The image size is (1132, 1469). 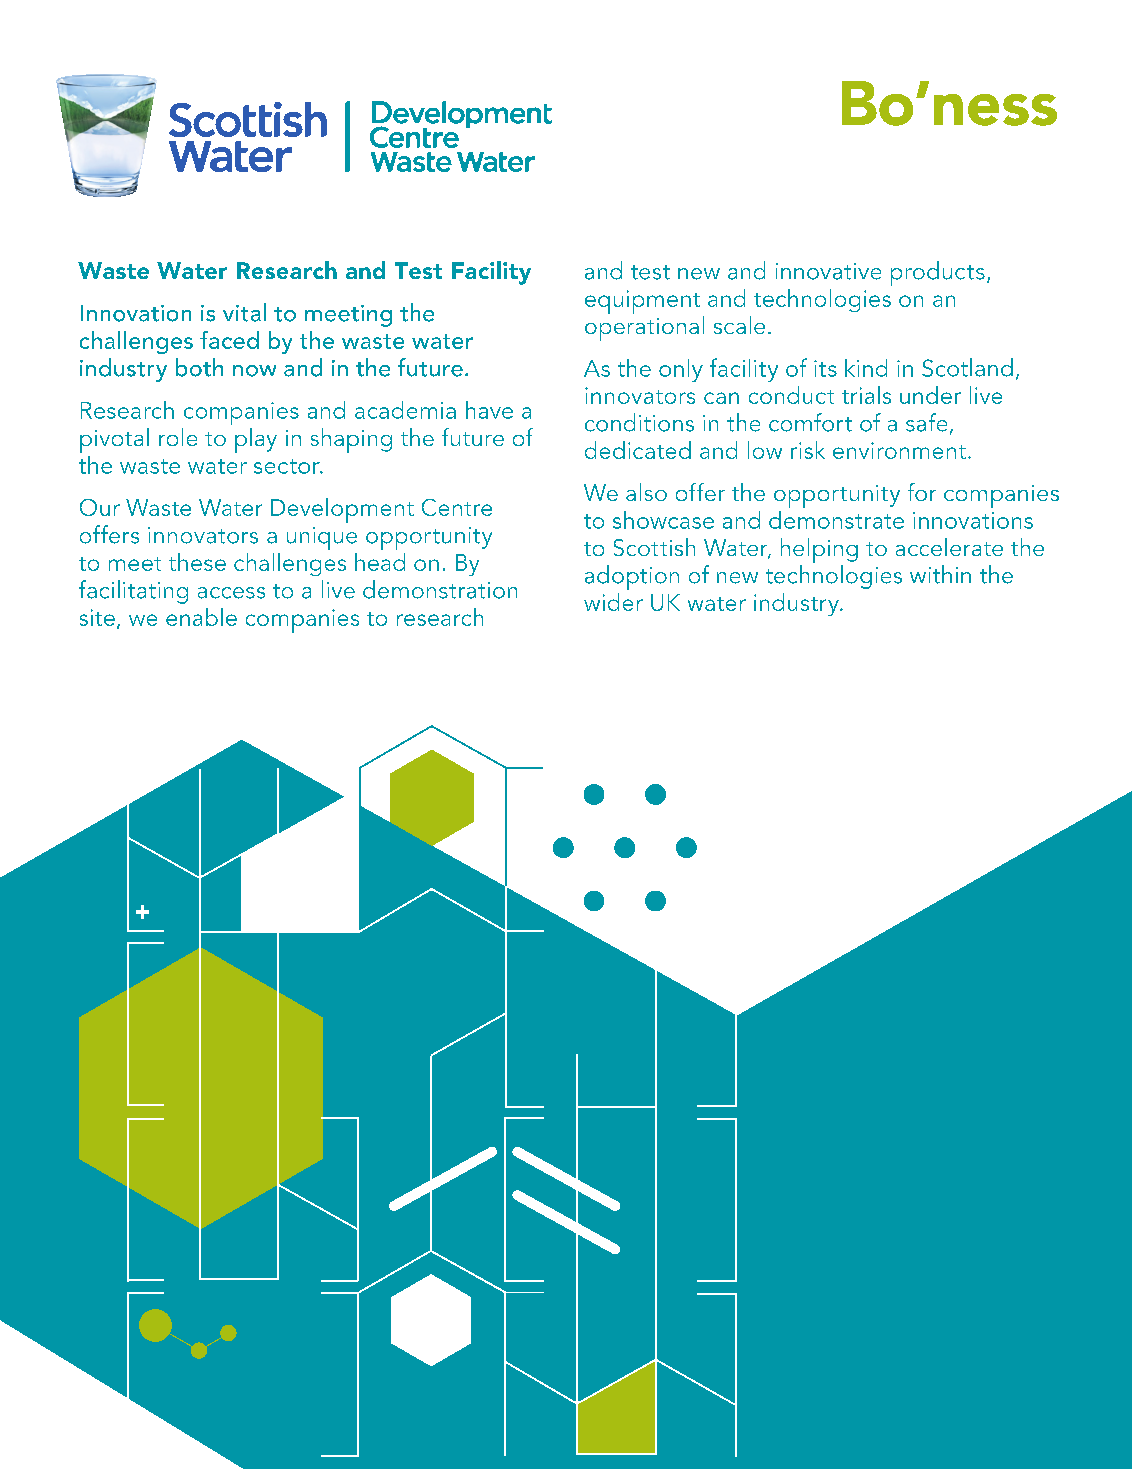 What do you see at coordinates (613, 602) in the image?
I see `wider` at bounding box center [613, 602].
